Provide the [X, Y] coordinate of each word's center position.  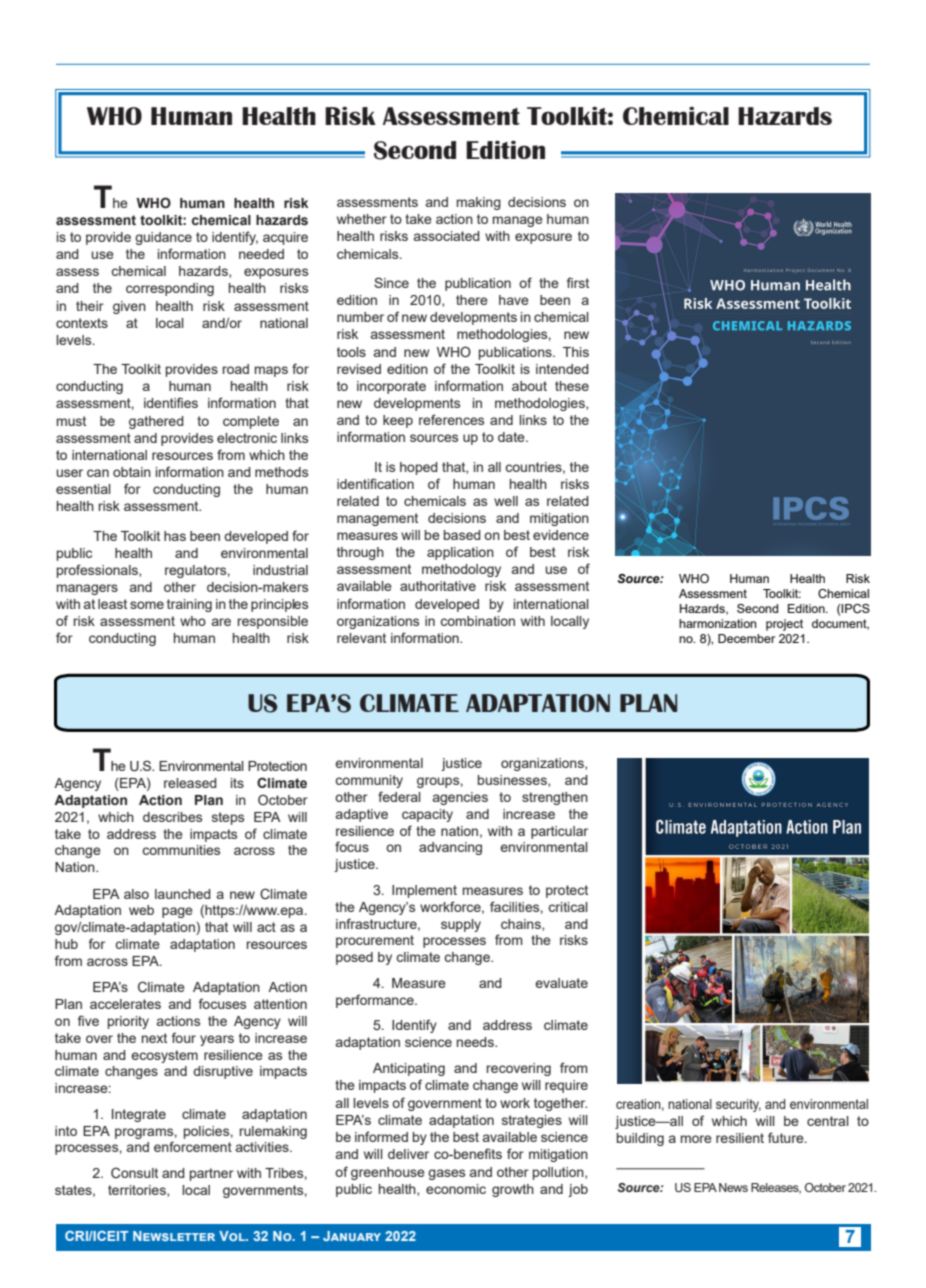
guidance [163, 238]
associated [447, 236]
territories [138, 1191]
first [578, 282]
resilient [740, 1138]
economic [456, 1189]
